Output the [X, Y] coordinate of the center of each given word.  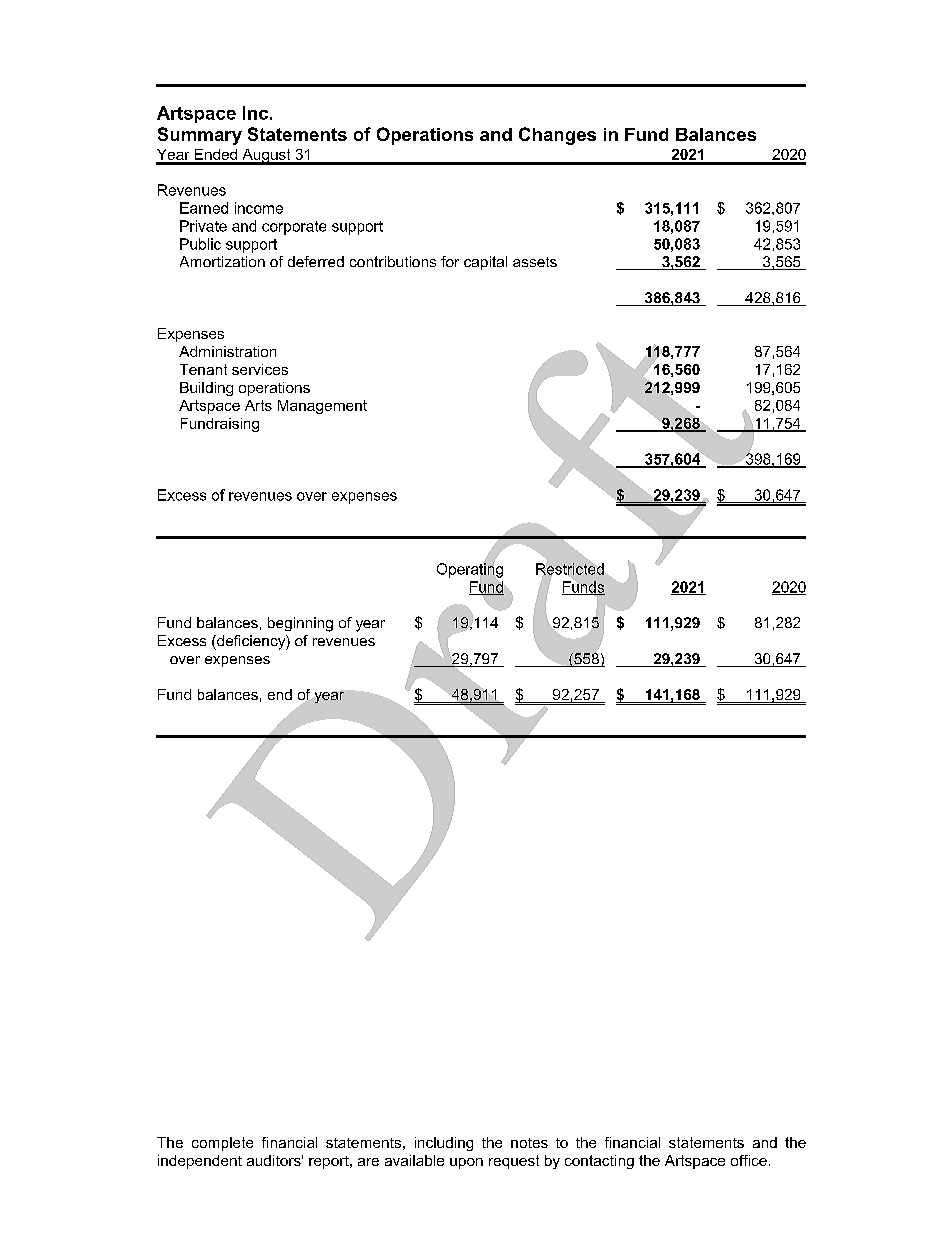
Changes [557, 136]
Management [322, 407]
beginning [300, 624]
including [444, 1144]
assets [535, 262]
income [259, 208]
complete [222, 1144]
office [749, 1160]
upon [466, 1163]
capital [485, 263]
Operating [470, 570]
